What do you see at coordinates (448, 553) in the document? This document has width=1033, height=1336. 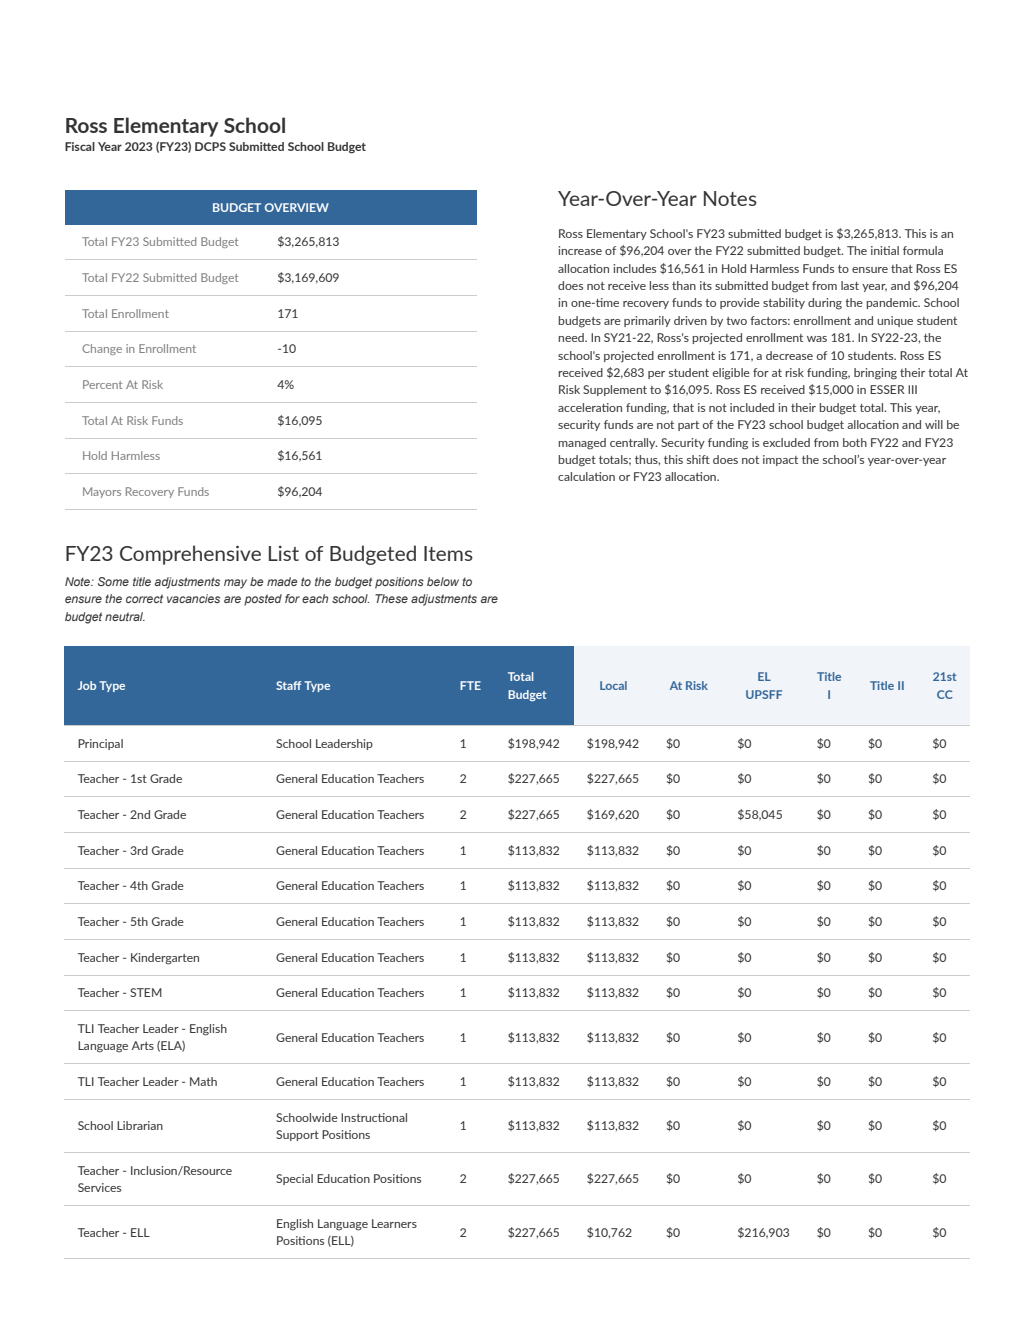 I see `Items` at bounding box center [448, 553].
